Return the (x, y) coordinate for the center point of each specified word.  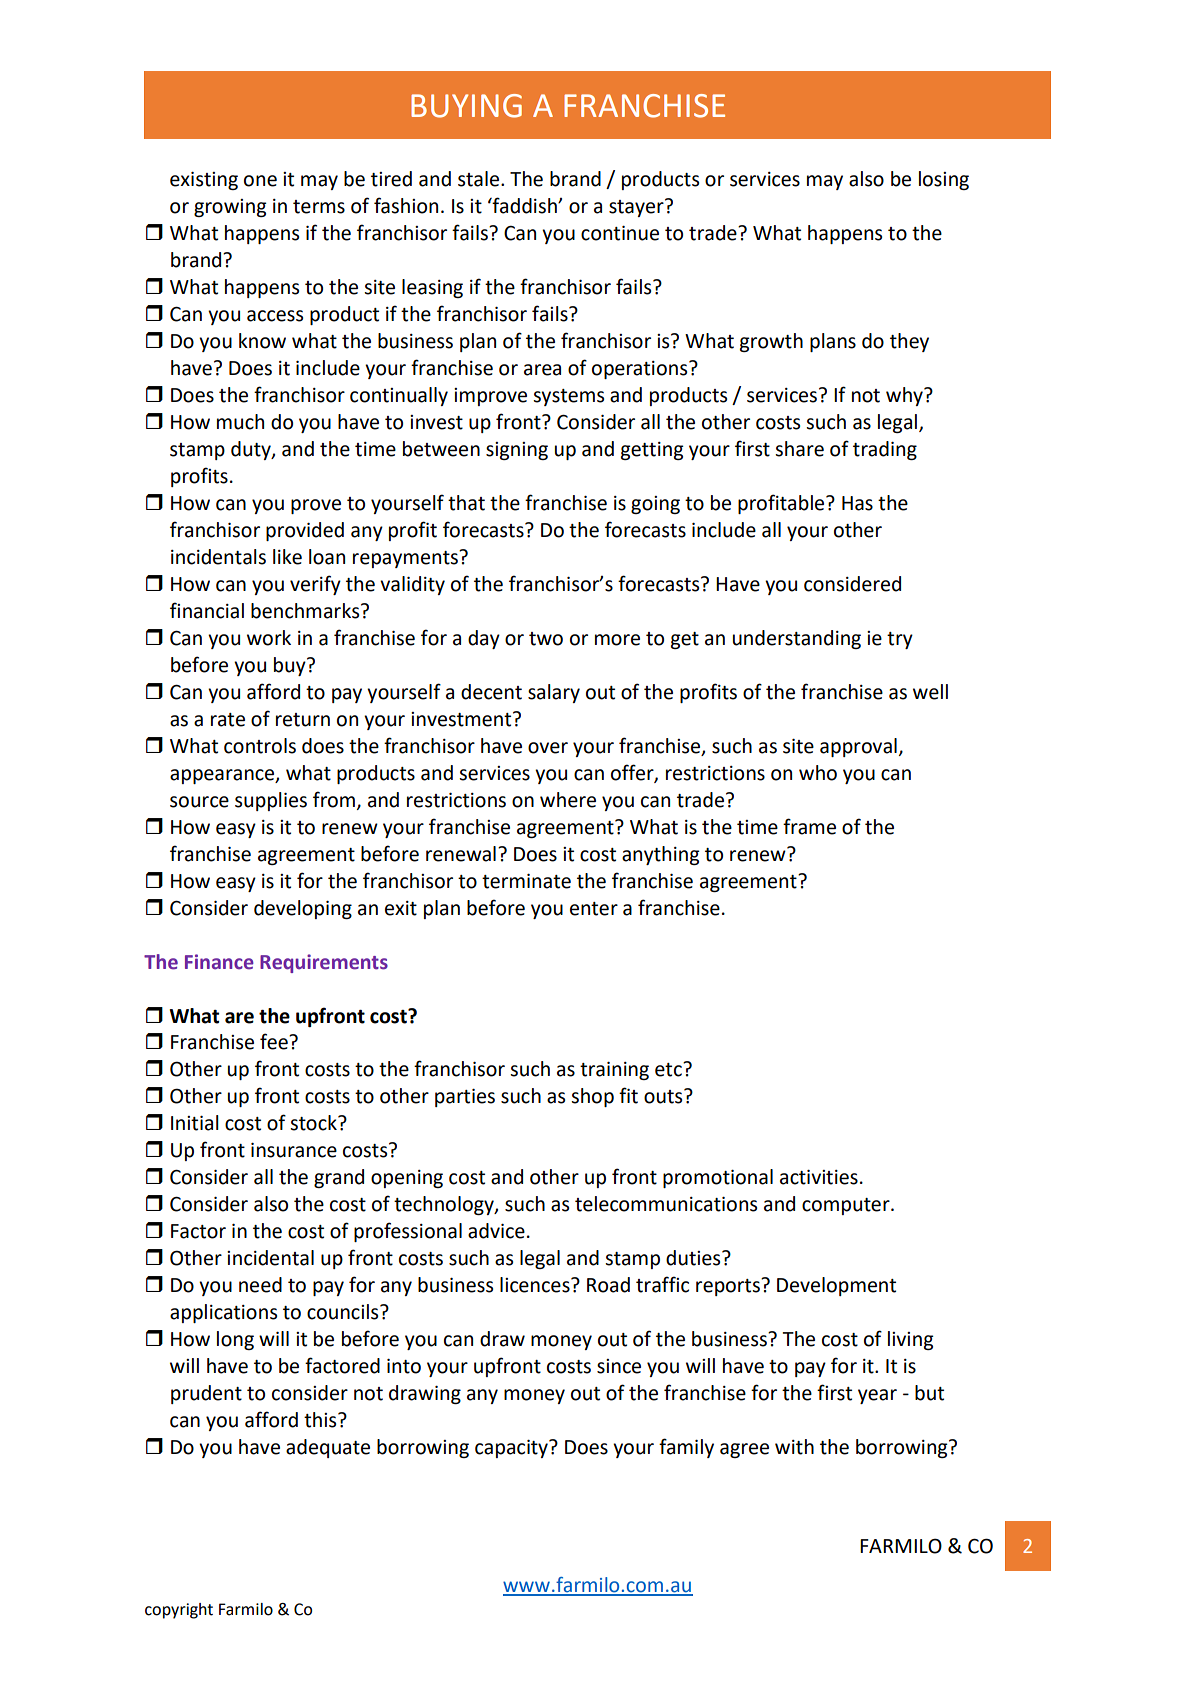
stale (480, 179)
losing (944, 180)
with (794, 1447)
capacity (512, 1449)
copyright (179, 1611)
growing (230, 208)
